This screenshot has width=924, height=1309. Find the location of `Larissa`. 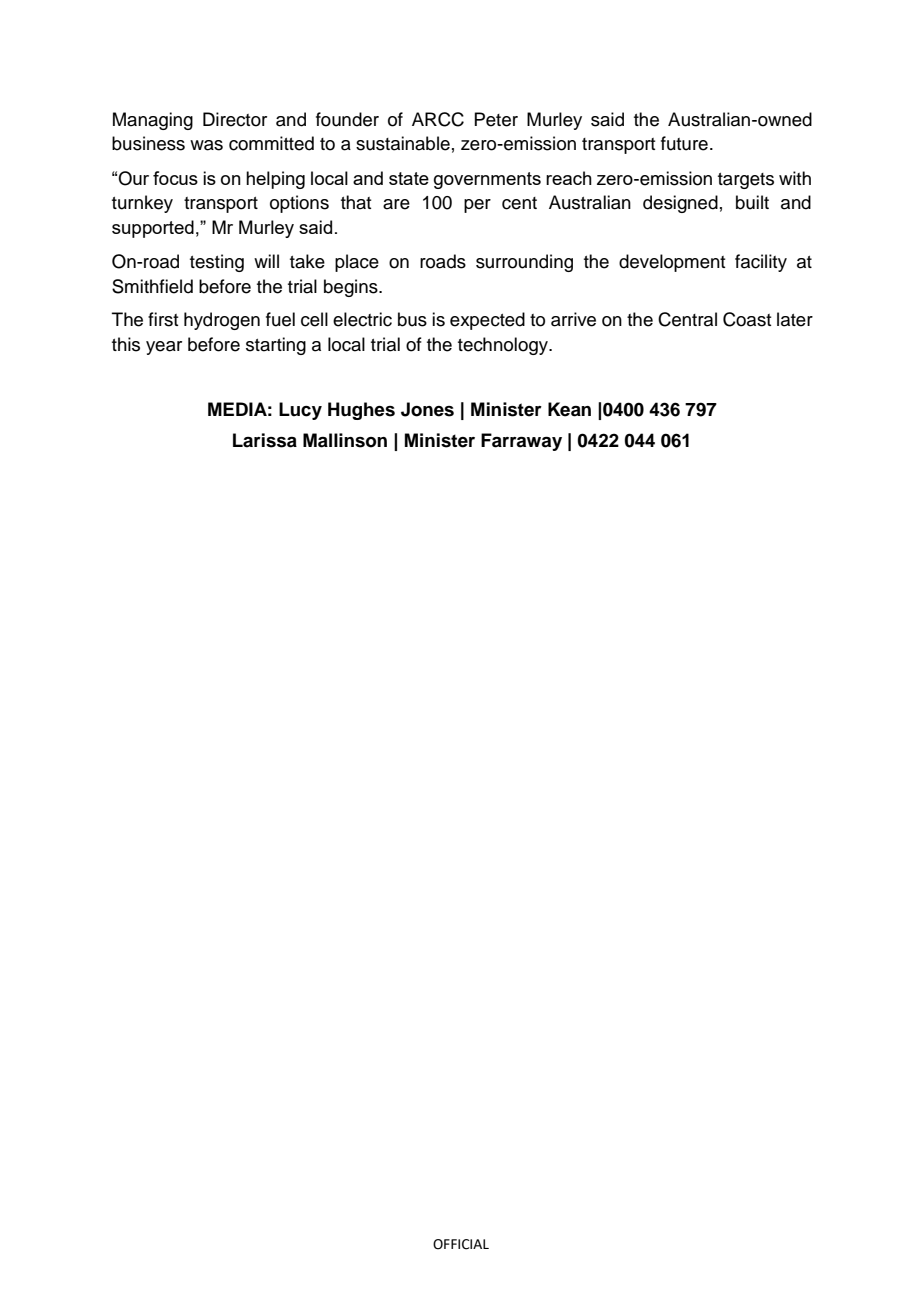

Larissa is located at coordinates (265, 440).
